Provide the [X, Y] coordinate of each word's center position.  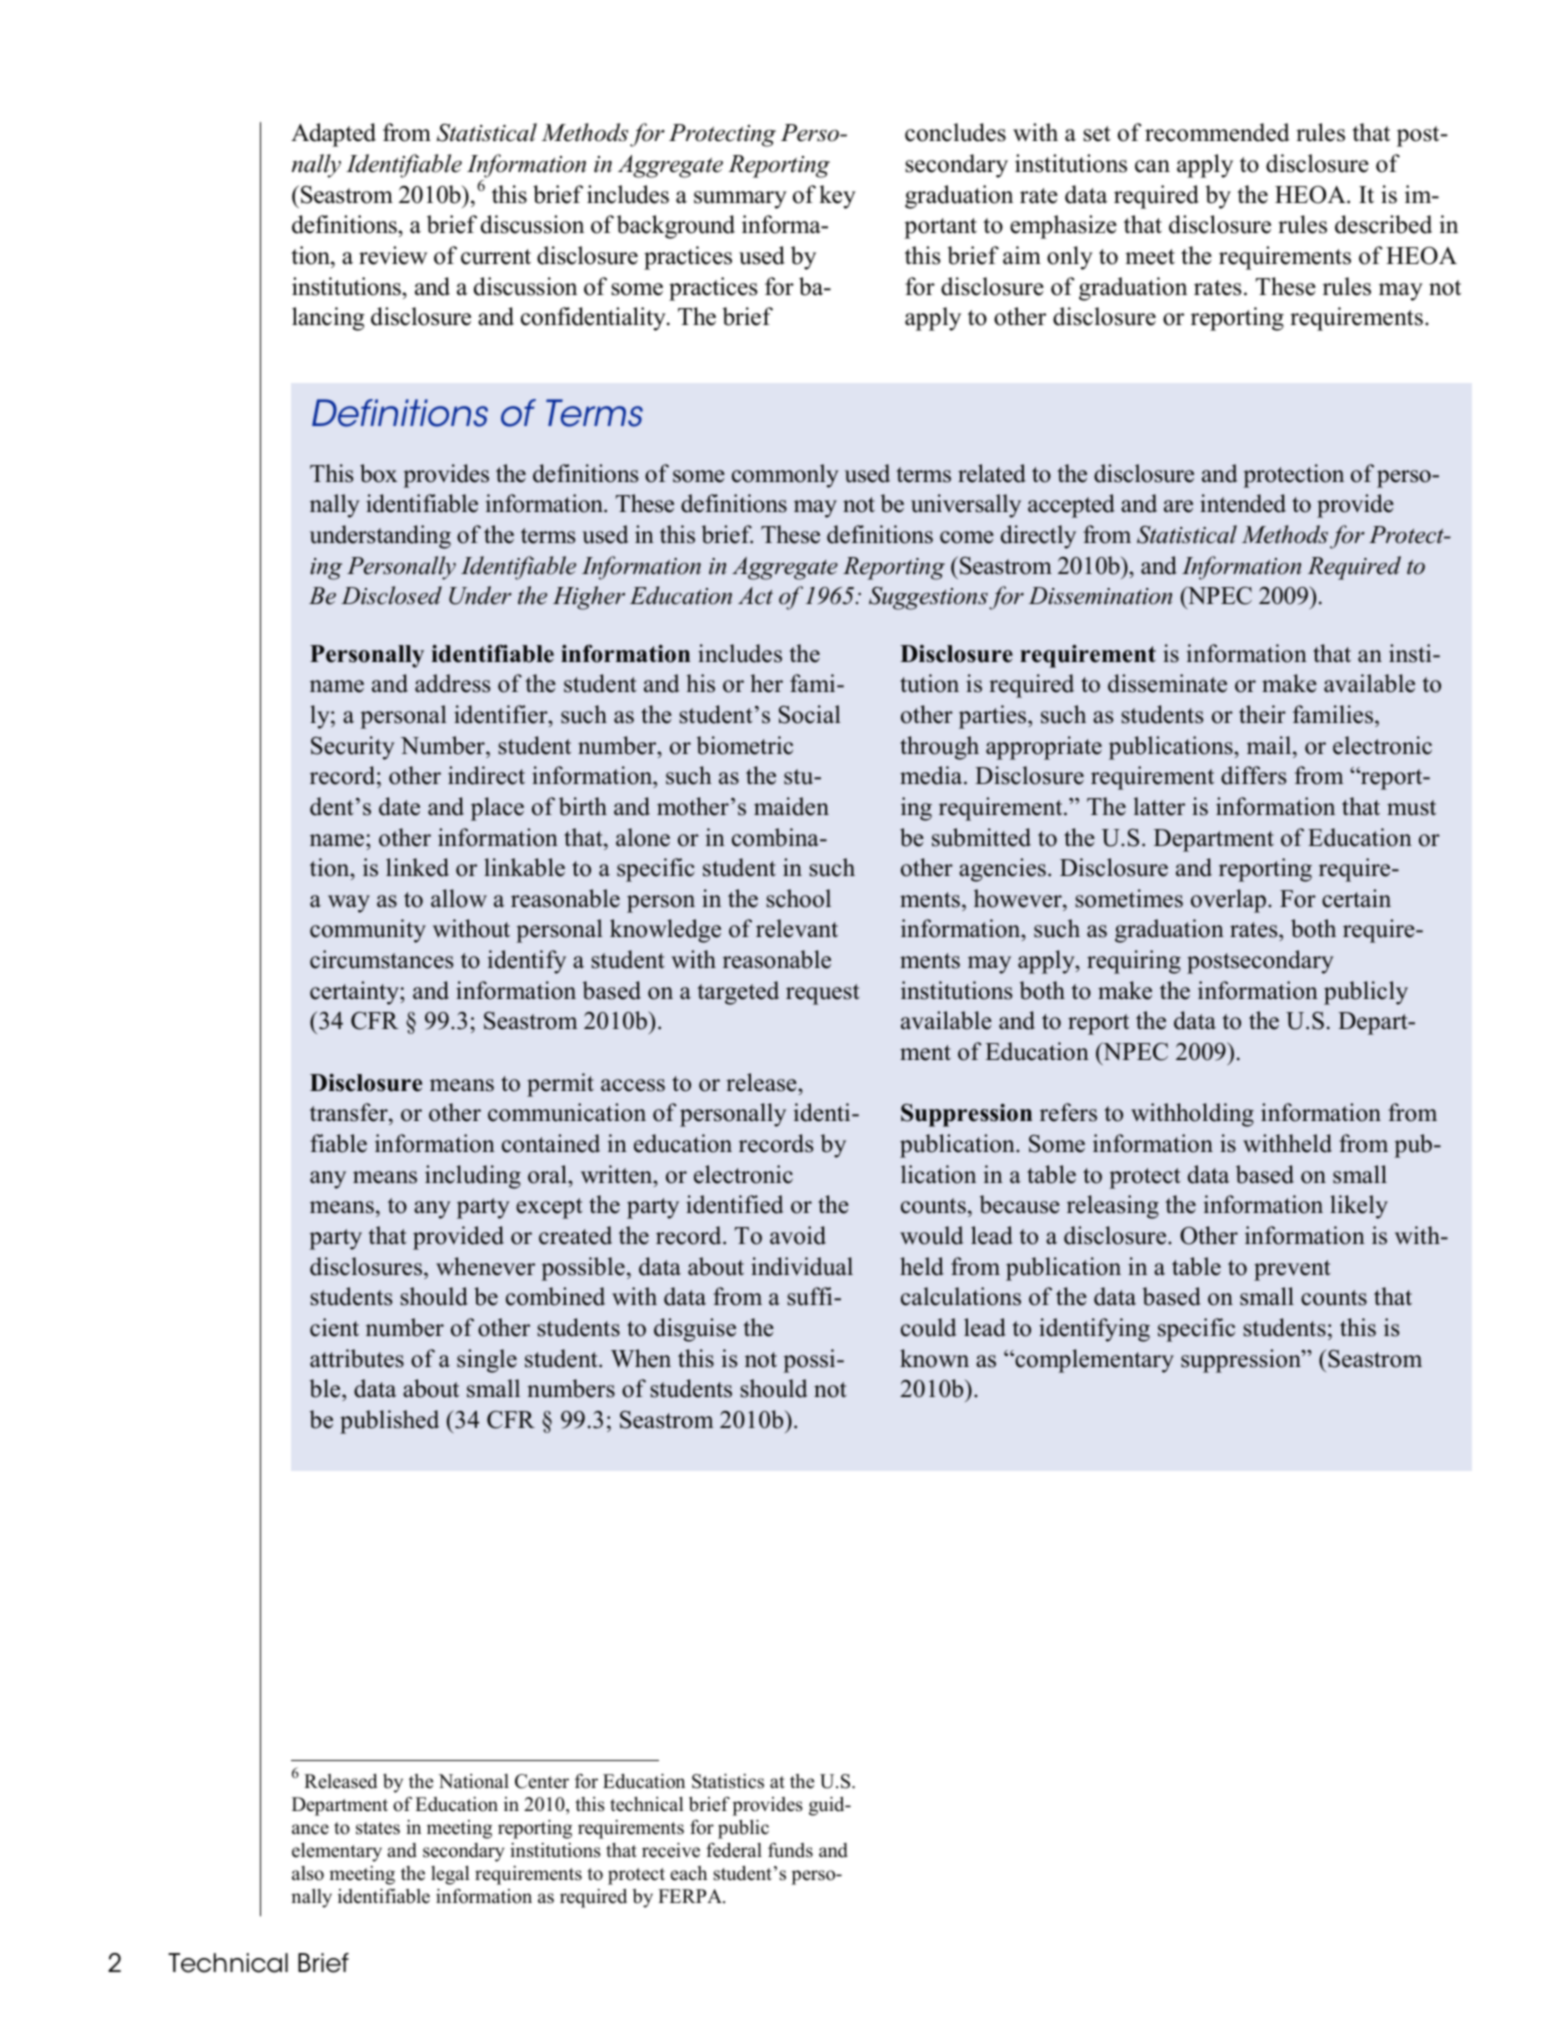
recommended [1217, 132]
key [837, 197]
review [393, 255]
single [487, 1361]
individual [802, 1266]
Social [810, 714]
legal [450, 1875]
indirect [486, 775]
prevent [1292, 1270]
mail [1270, 745]
